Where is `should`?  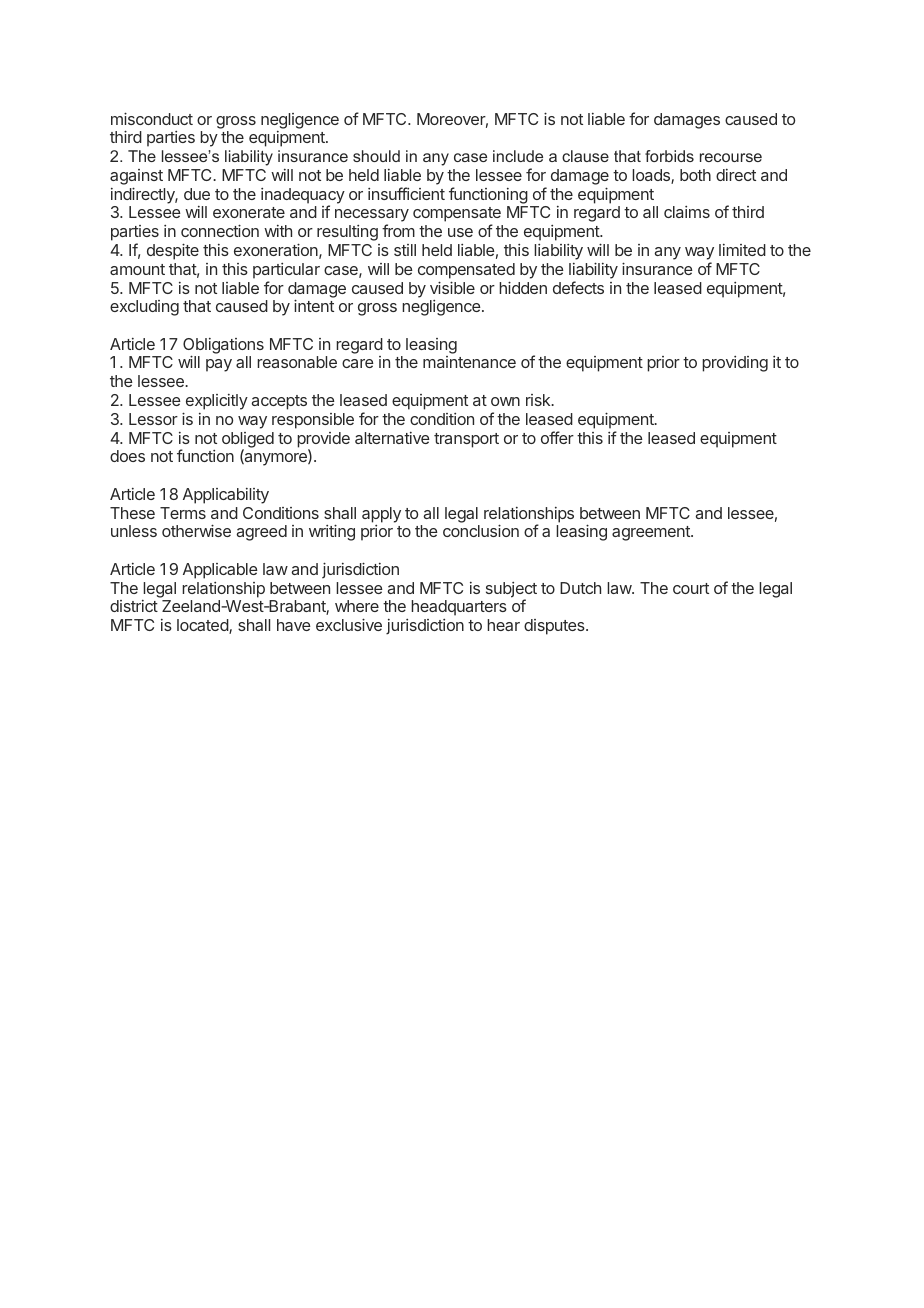
should is located at coordinates (376, 156).
